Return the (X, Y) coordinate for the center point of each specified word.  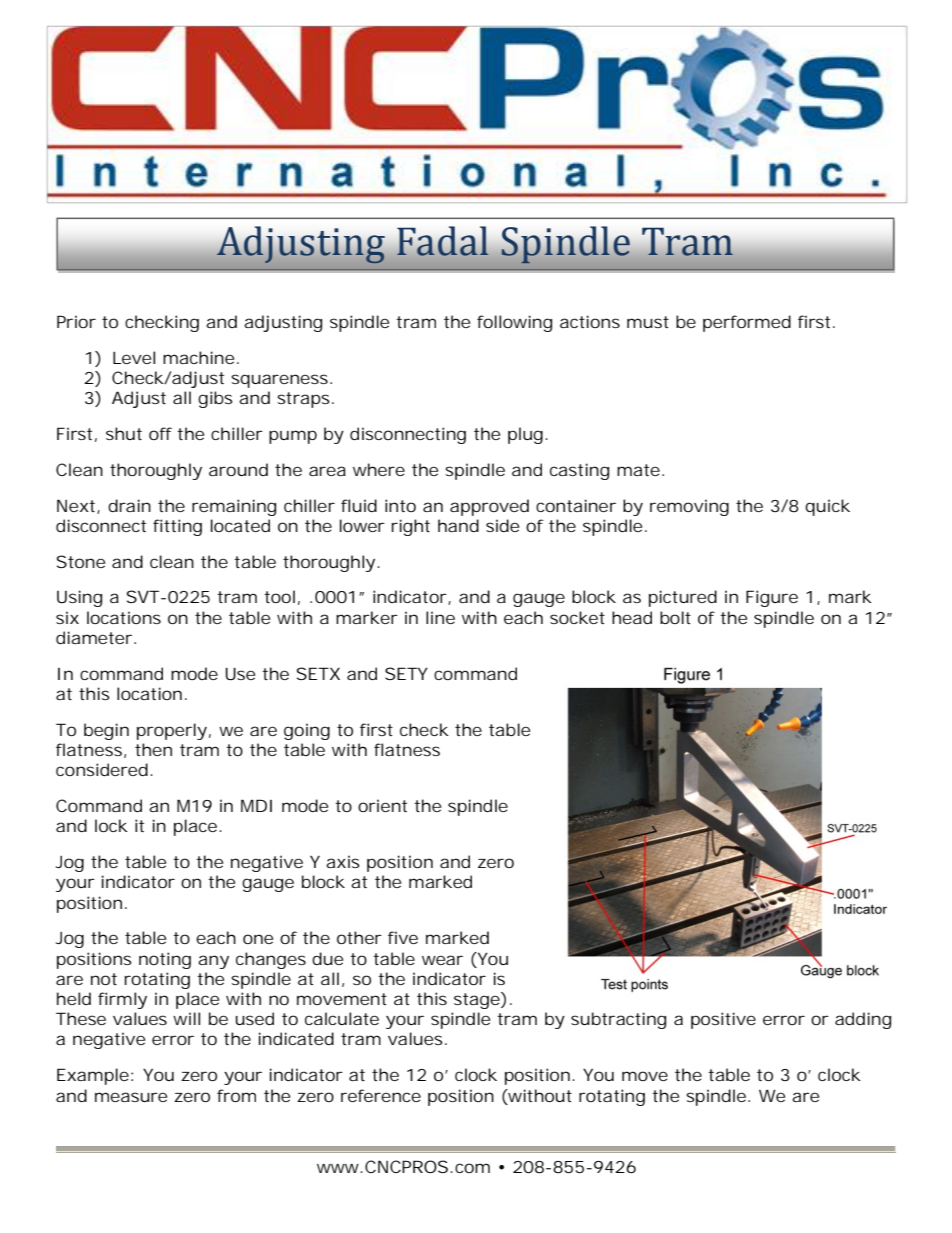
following (514, 323)
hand (458, 525)
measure (131, 1097)
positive (723, 1020)
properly (172, 731)
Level (134, 357)
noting (165, 960)
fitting (177, 527)
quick (827, 507)
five (403, 937)
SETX (318, 673)
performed (747, 323)
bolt (675, 617)
